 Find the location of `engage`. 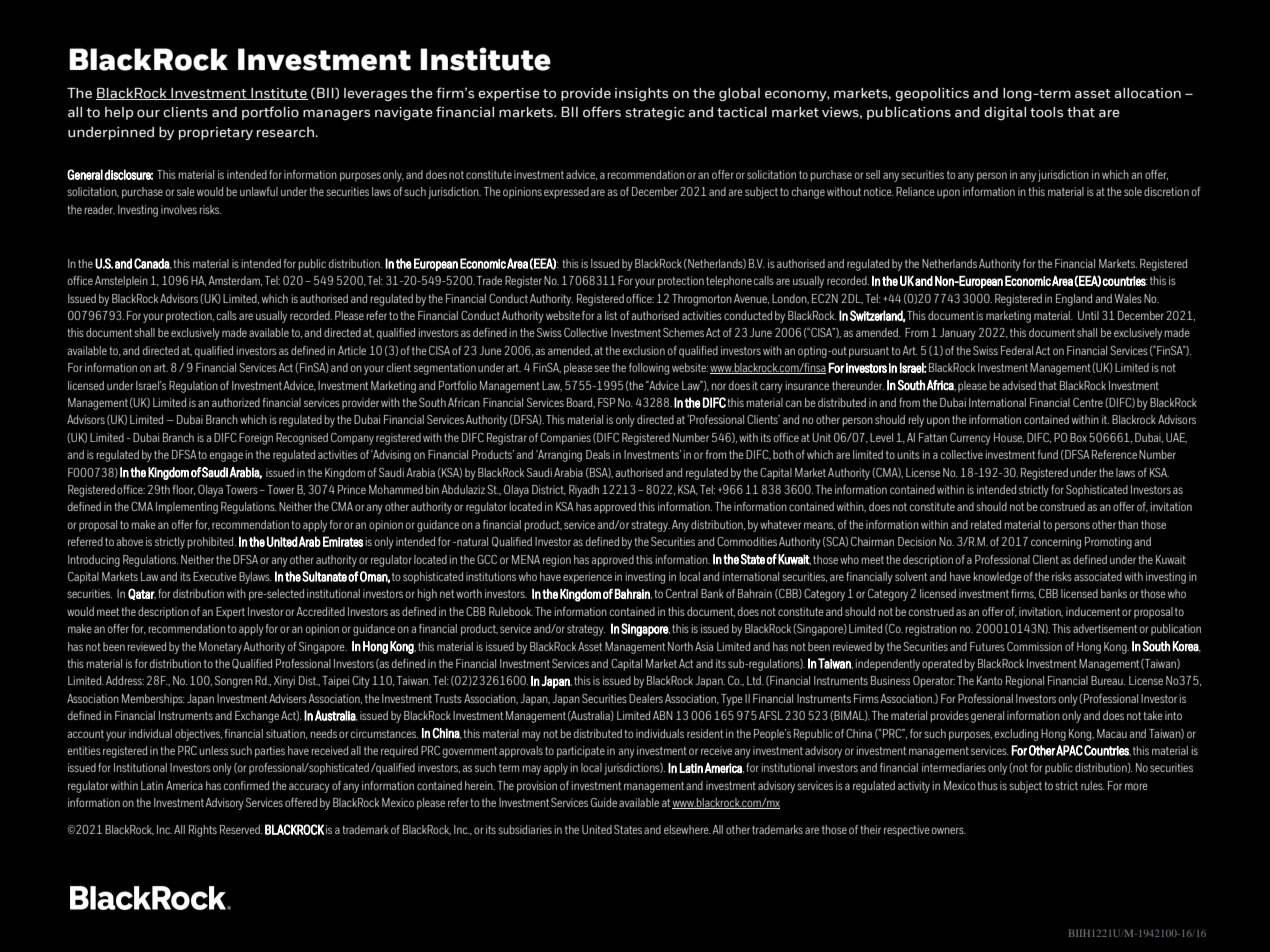

engage is located at coordinates (226, 457).
